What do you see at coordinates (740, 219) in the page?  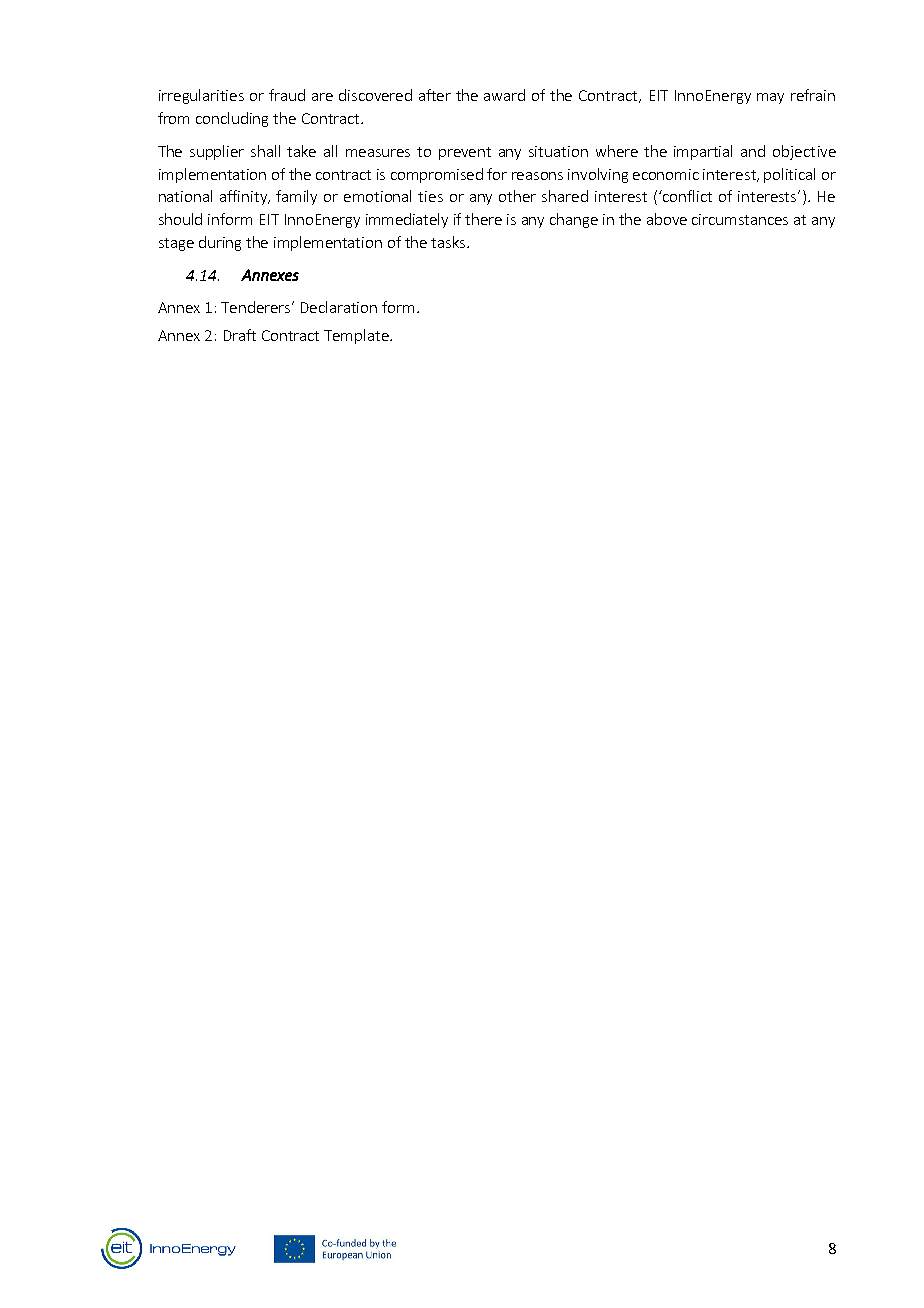 I see `circumstances` at bounding box center [740, 219].
